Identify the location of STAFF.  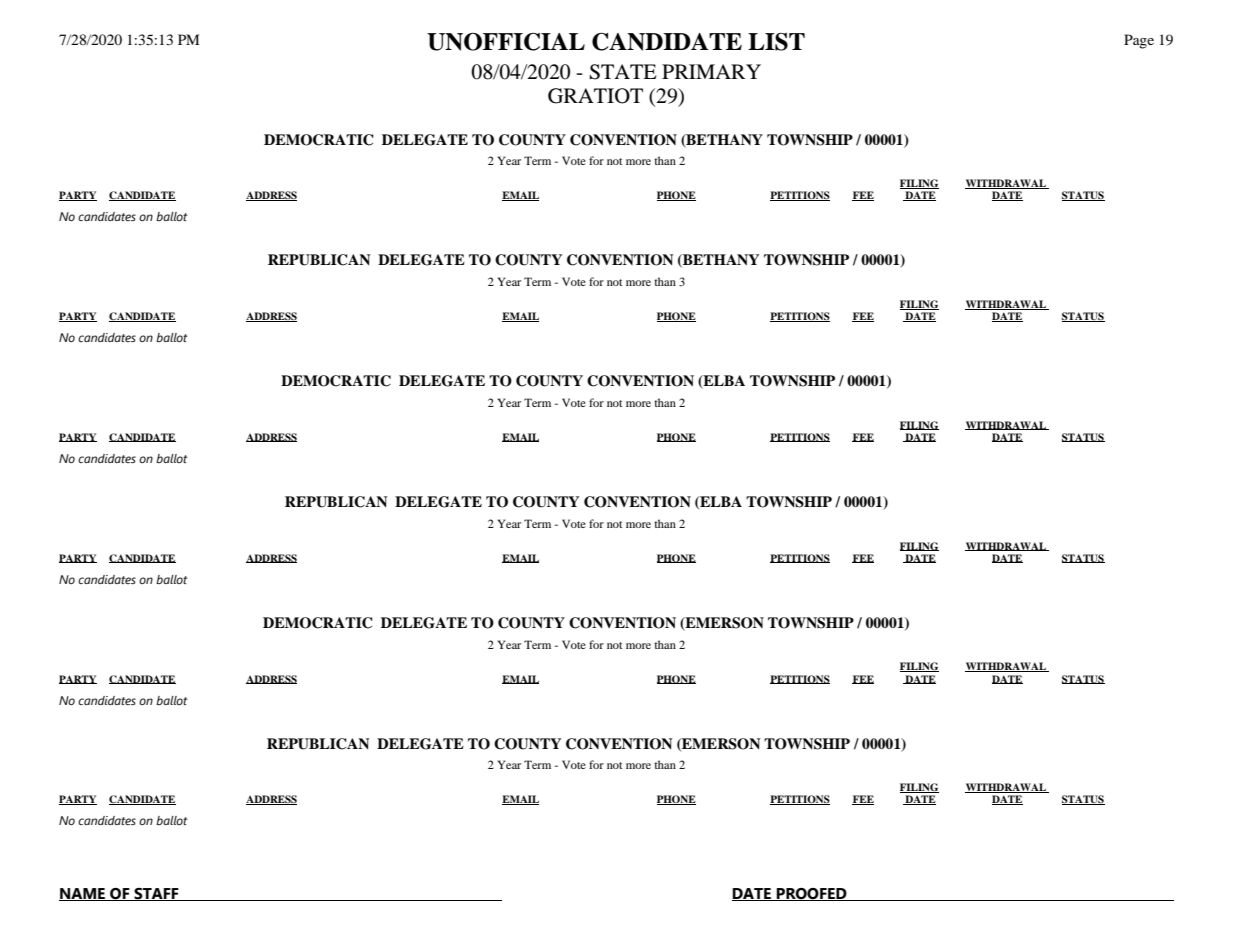
(156, 894).
